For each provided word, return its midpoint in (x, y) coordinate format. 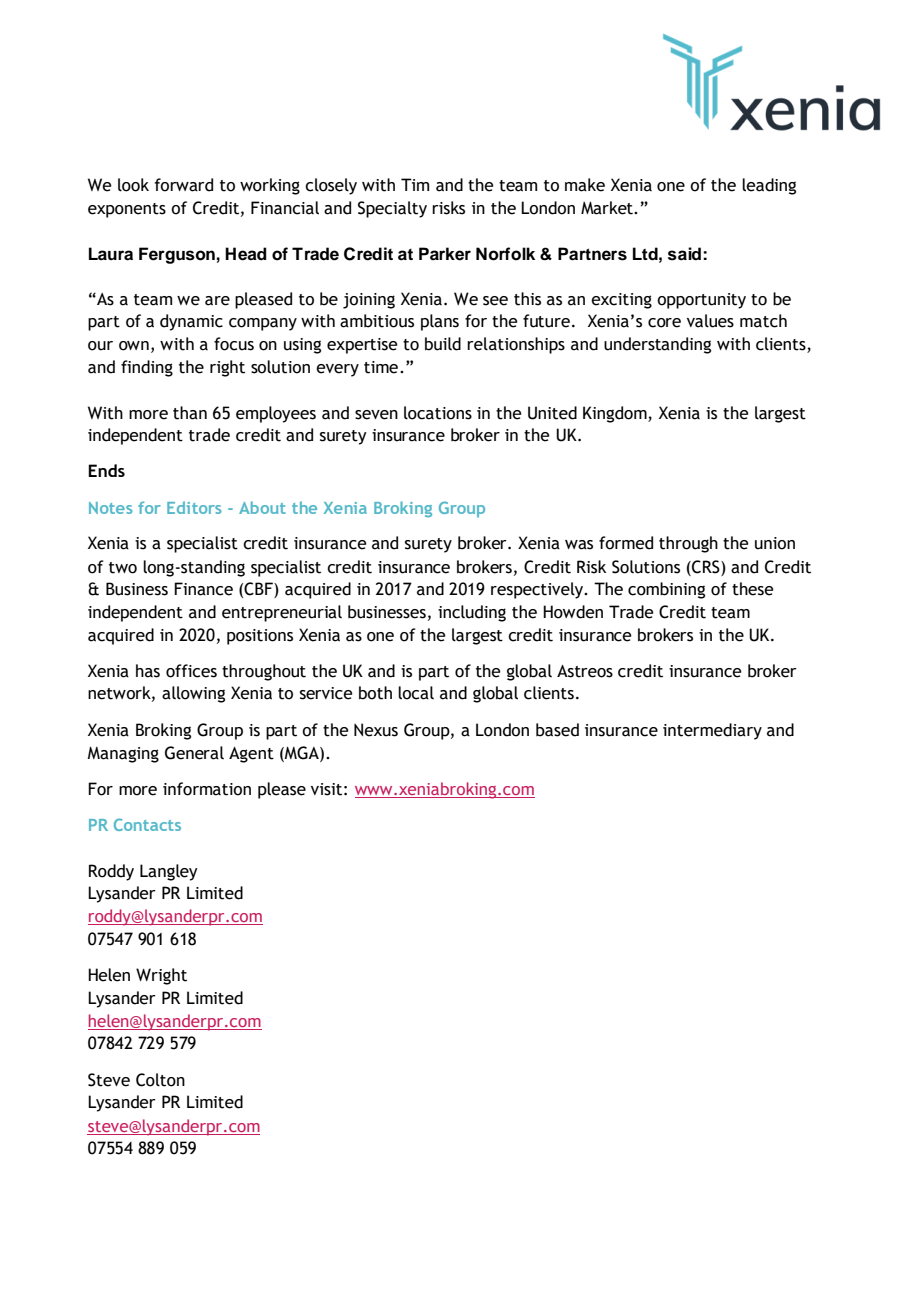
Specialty (392, 209)
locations (438, 413)
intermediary (712, 731)
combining (666, 590)
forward (184, 185)
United (552, 413)
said (684, 254)
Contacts (147, 824)
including (472, 613)
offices (191, 671)
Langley (169, 872)
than (190, 413)
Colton (160, 1080)
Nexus (376, 730)
